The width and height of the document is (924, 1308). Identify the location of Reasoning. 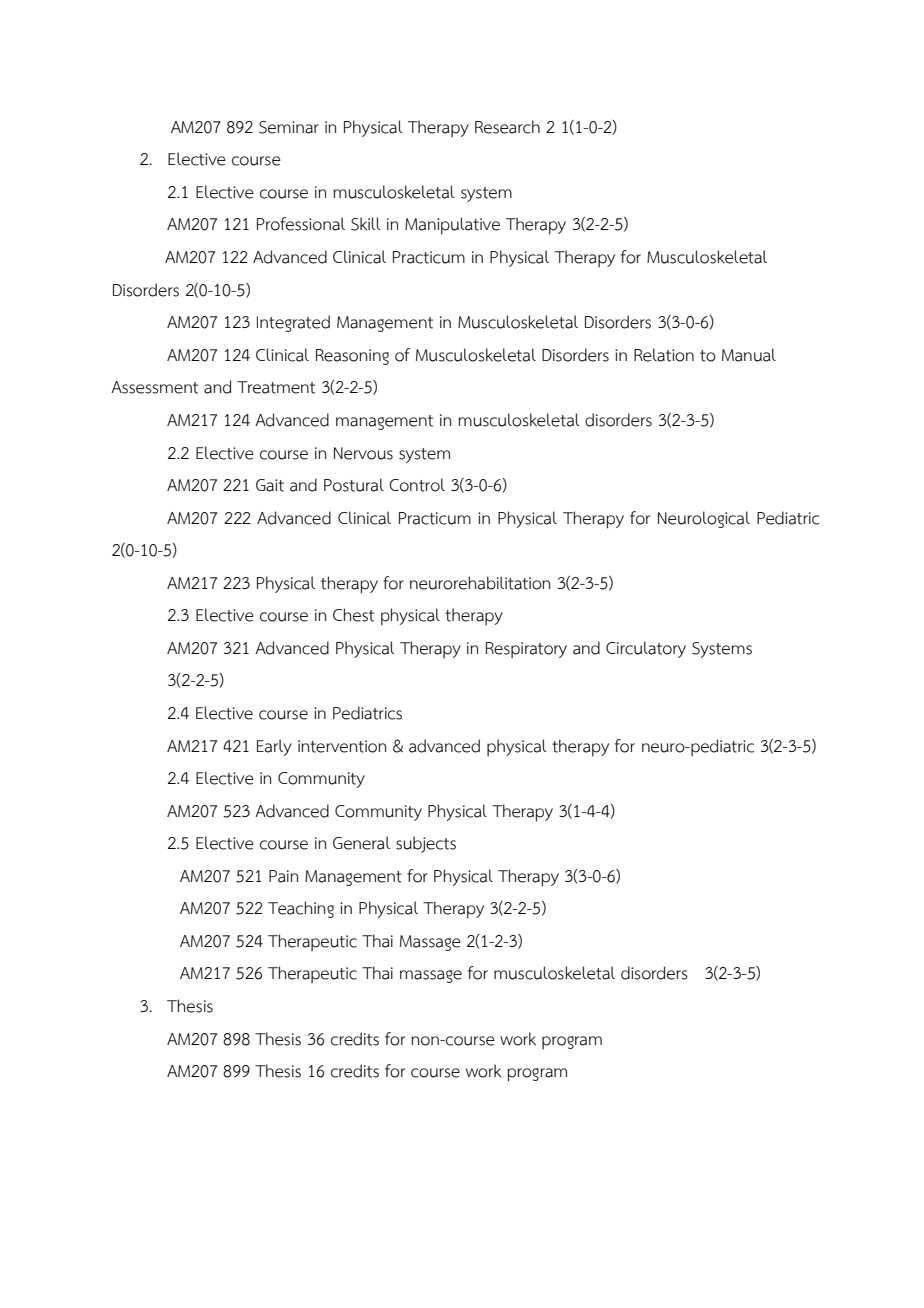
(352, 357).
